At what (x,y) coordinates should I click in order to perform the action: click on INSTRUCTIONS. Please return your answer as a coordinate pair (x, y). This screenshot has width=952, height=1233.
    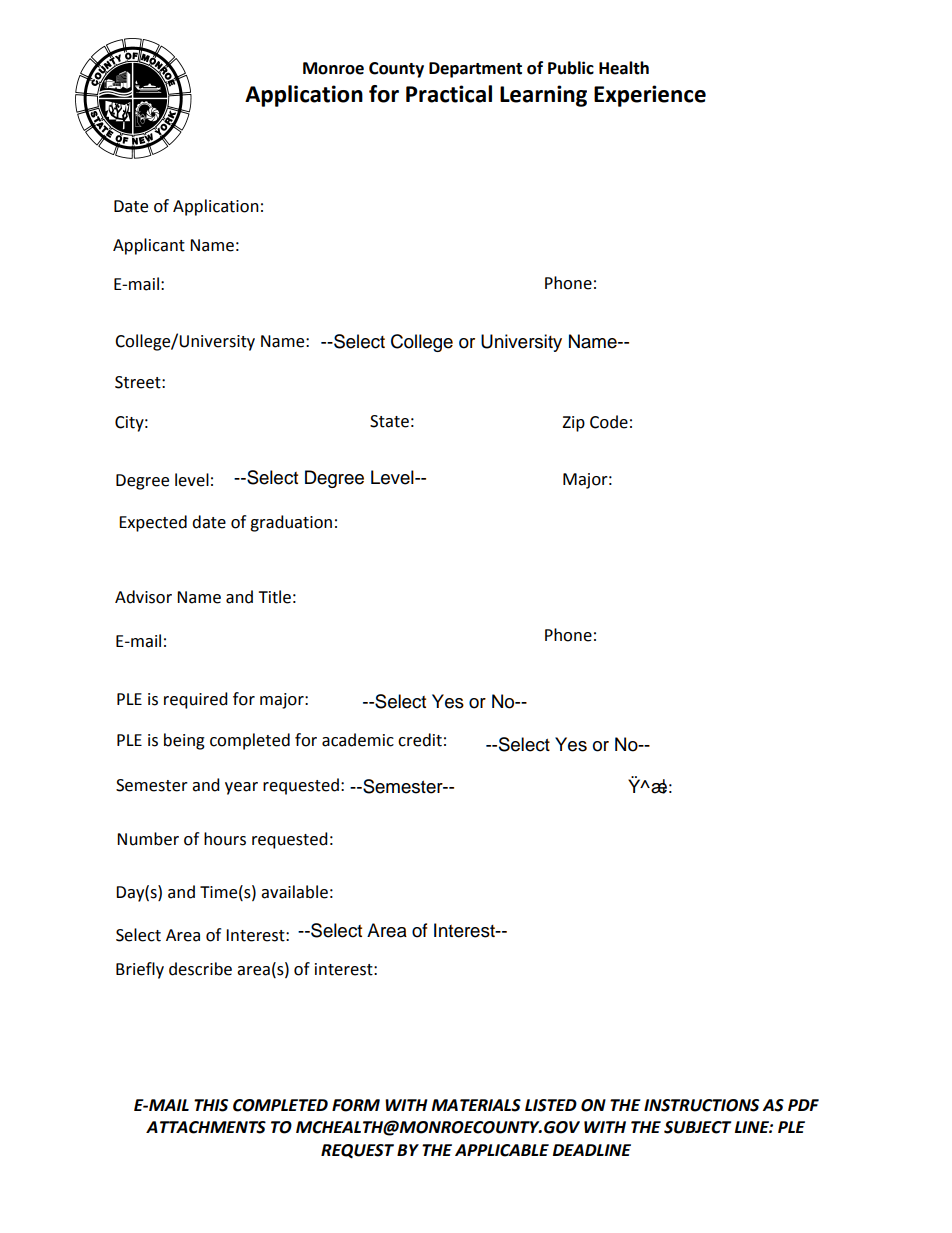
    Looking at the image, I should click on (701, 1105).
